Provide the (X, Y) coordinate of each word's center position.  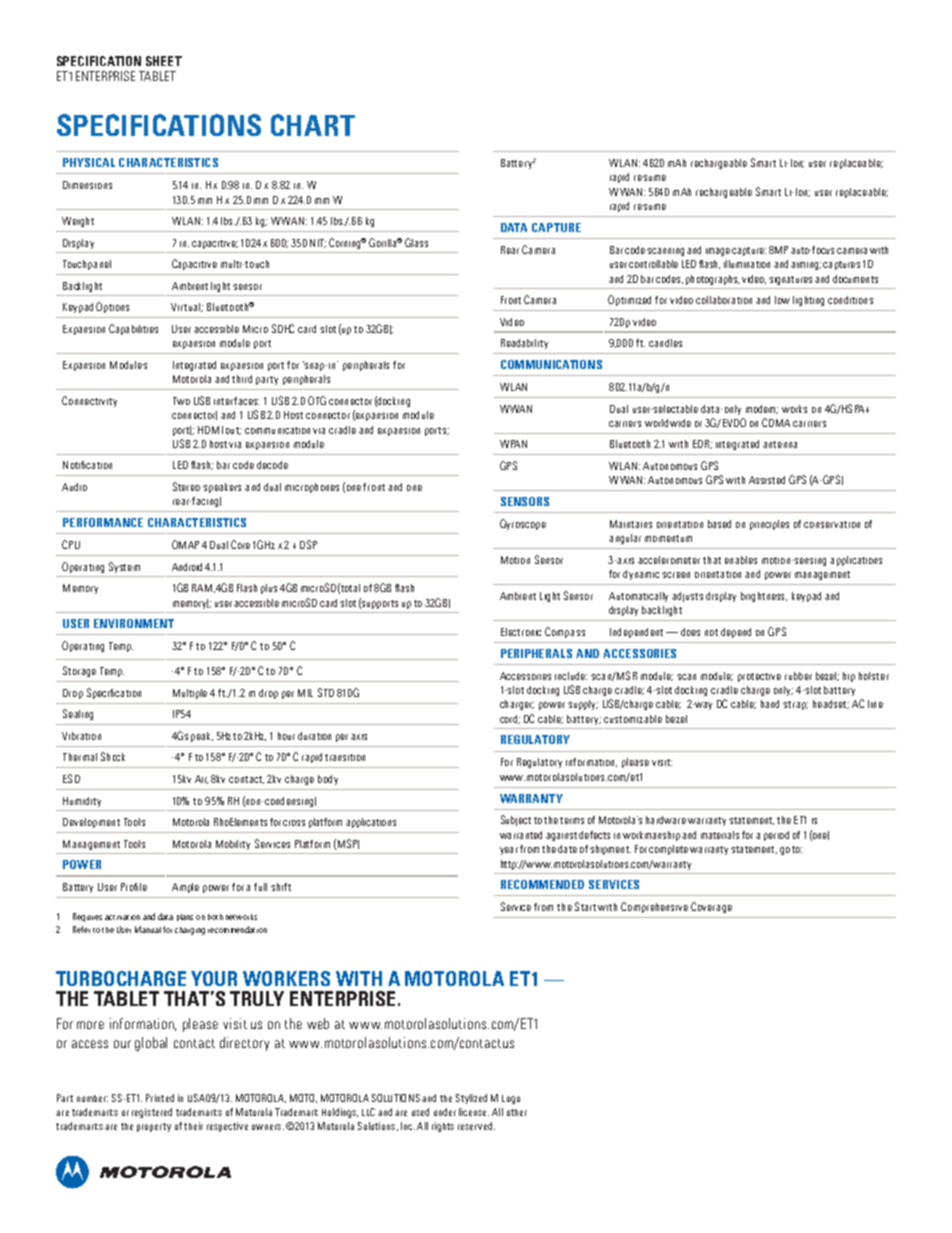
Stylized (471, 1099)
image (718, 252)
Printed (160, 1098)
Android (187, 567)
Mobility (233, 845)
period (776, 836)
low (782, 300)
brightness (764, 597)
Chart (313, 125)
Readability (524, 344)
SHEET (164, 61)
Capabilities (133, 329)
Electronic (521, 632)
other (517, 1112)
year (509, 851)
